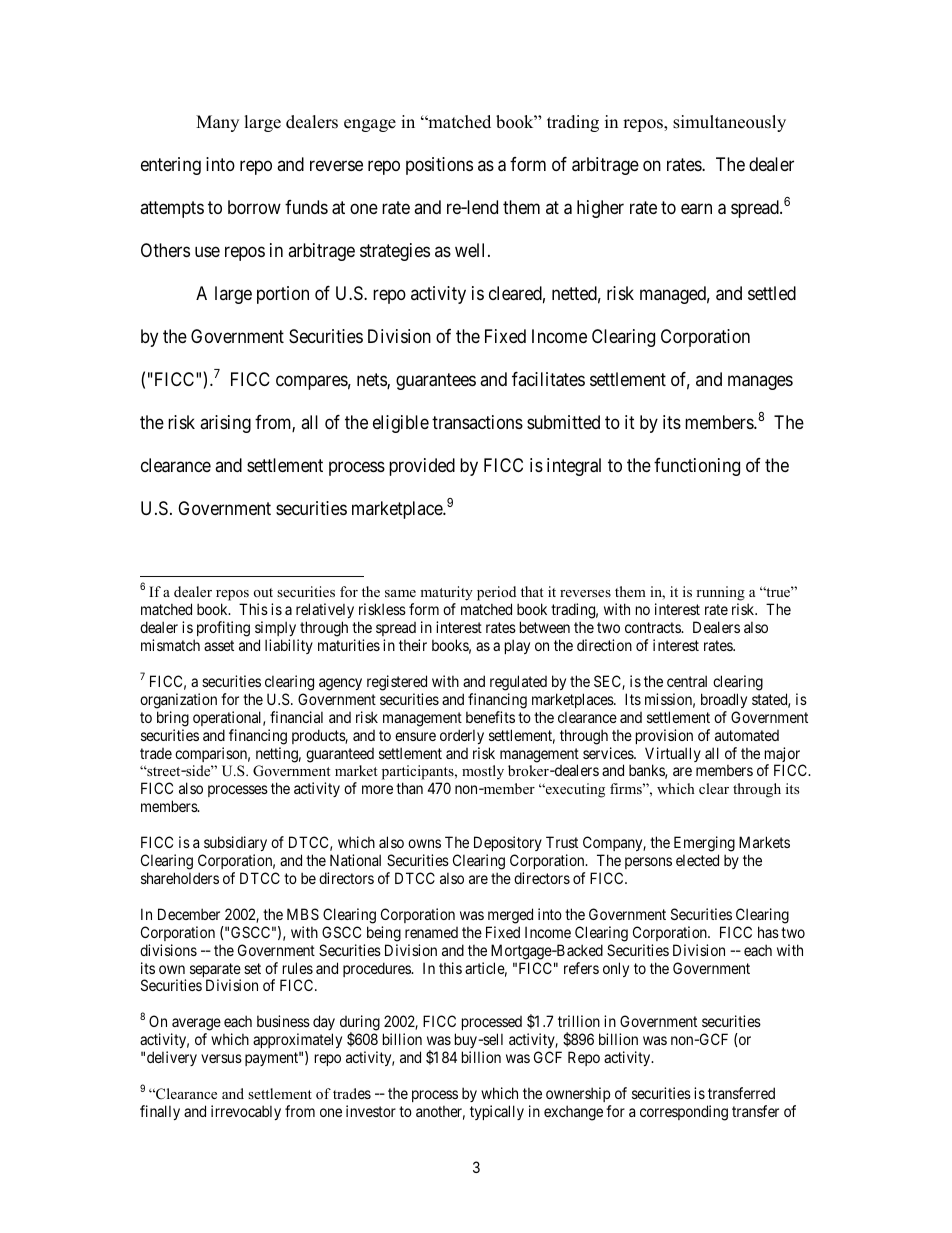 The height and width of the document is (1233, 952). Describe the element at coordinates (221, 1058) in the document. I see `versus` at that location.
